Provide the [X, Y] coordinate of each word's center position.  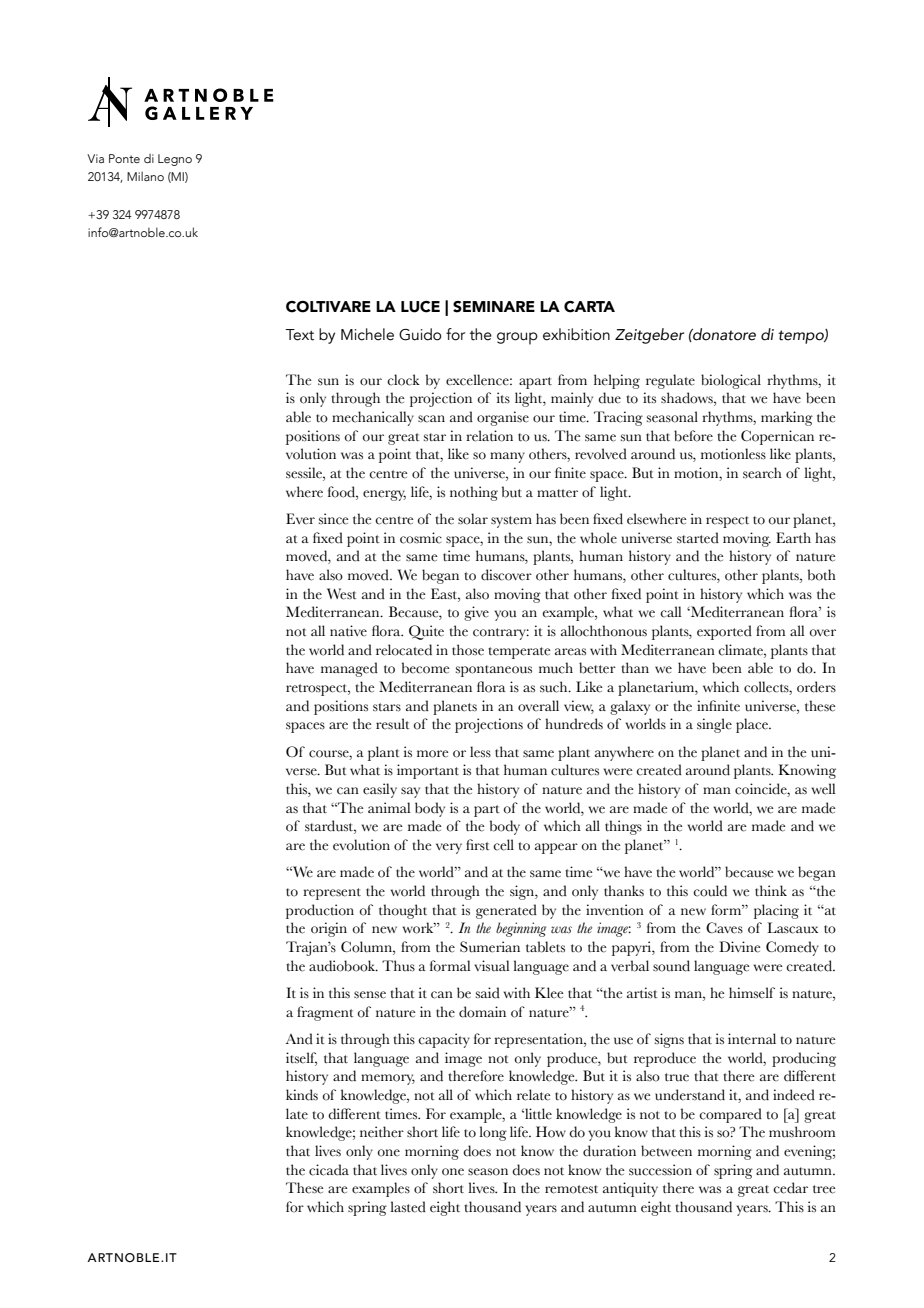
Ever [300, 519]
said [488, 993]
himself [752, 993]
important [428, 771]
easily [380, 790]
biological [731, 381]
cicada [329, 1170]
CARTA [589, 307]
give [476, 613]
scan [431, 419]
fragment [325, 1013]
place [753, 725]
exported [724, 632]
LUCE [420, 307]
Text [299, 335]
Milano [145, 176]
